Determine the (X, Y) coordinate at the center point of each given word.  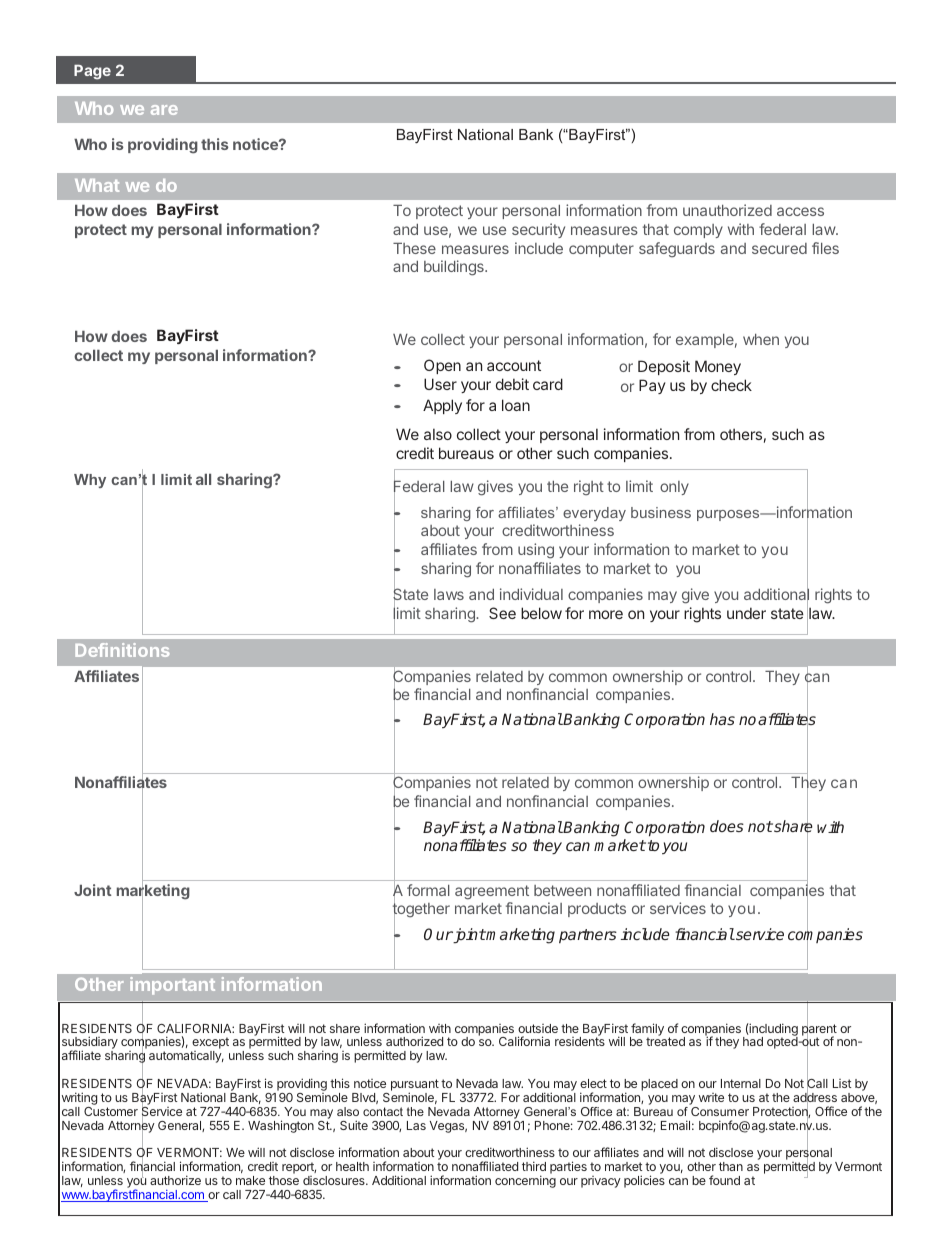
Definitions (122, 650)
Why (90, 481)
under (746, 613)
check (731, 385)
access (800, 211)
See (502, 613)
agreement (492, 892)
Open (442, 366)
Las (416, 1125)
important (172, 986)
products (597, 910)
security (538, 230)
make (250, 1180)
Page (92, 72)
